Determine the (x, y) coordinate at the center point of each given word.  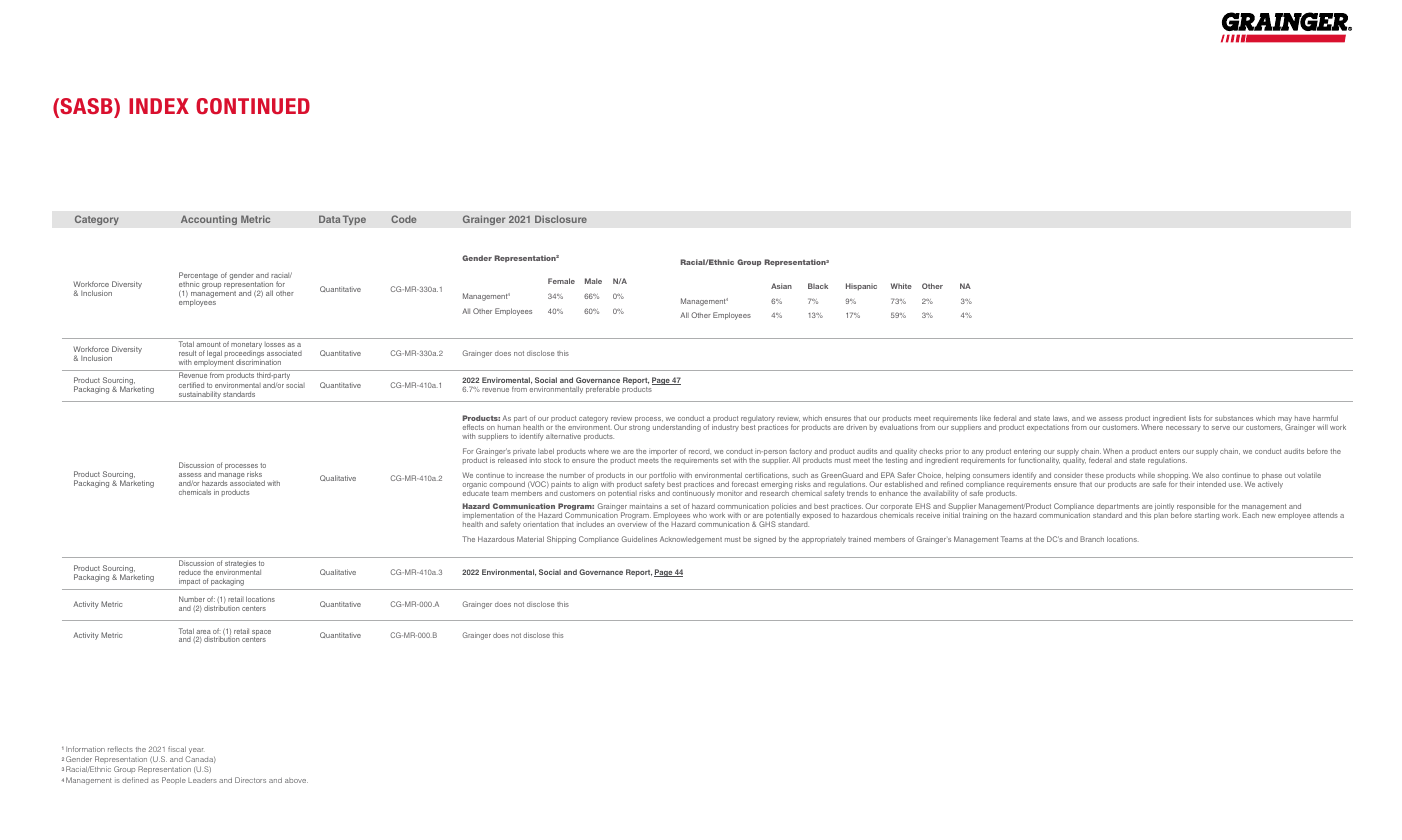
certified (191, 385)
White (901, 286)
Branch (1092, 539)
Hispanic (861, 287)
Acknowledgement (691, 540)
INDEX (159, 106)
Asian (781, 286)
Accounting (209, 220)
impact (189, 582)
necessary (1183, 429)
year (196, 751)
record (700, 451)
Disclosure (561, 219)
